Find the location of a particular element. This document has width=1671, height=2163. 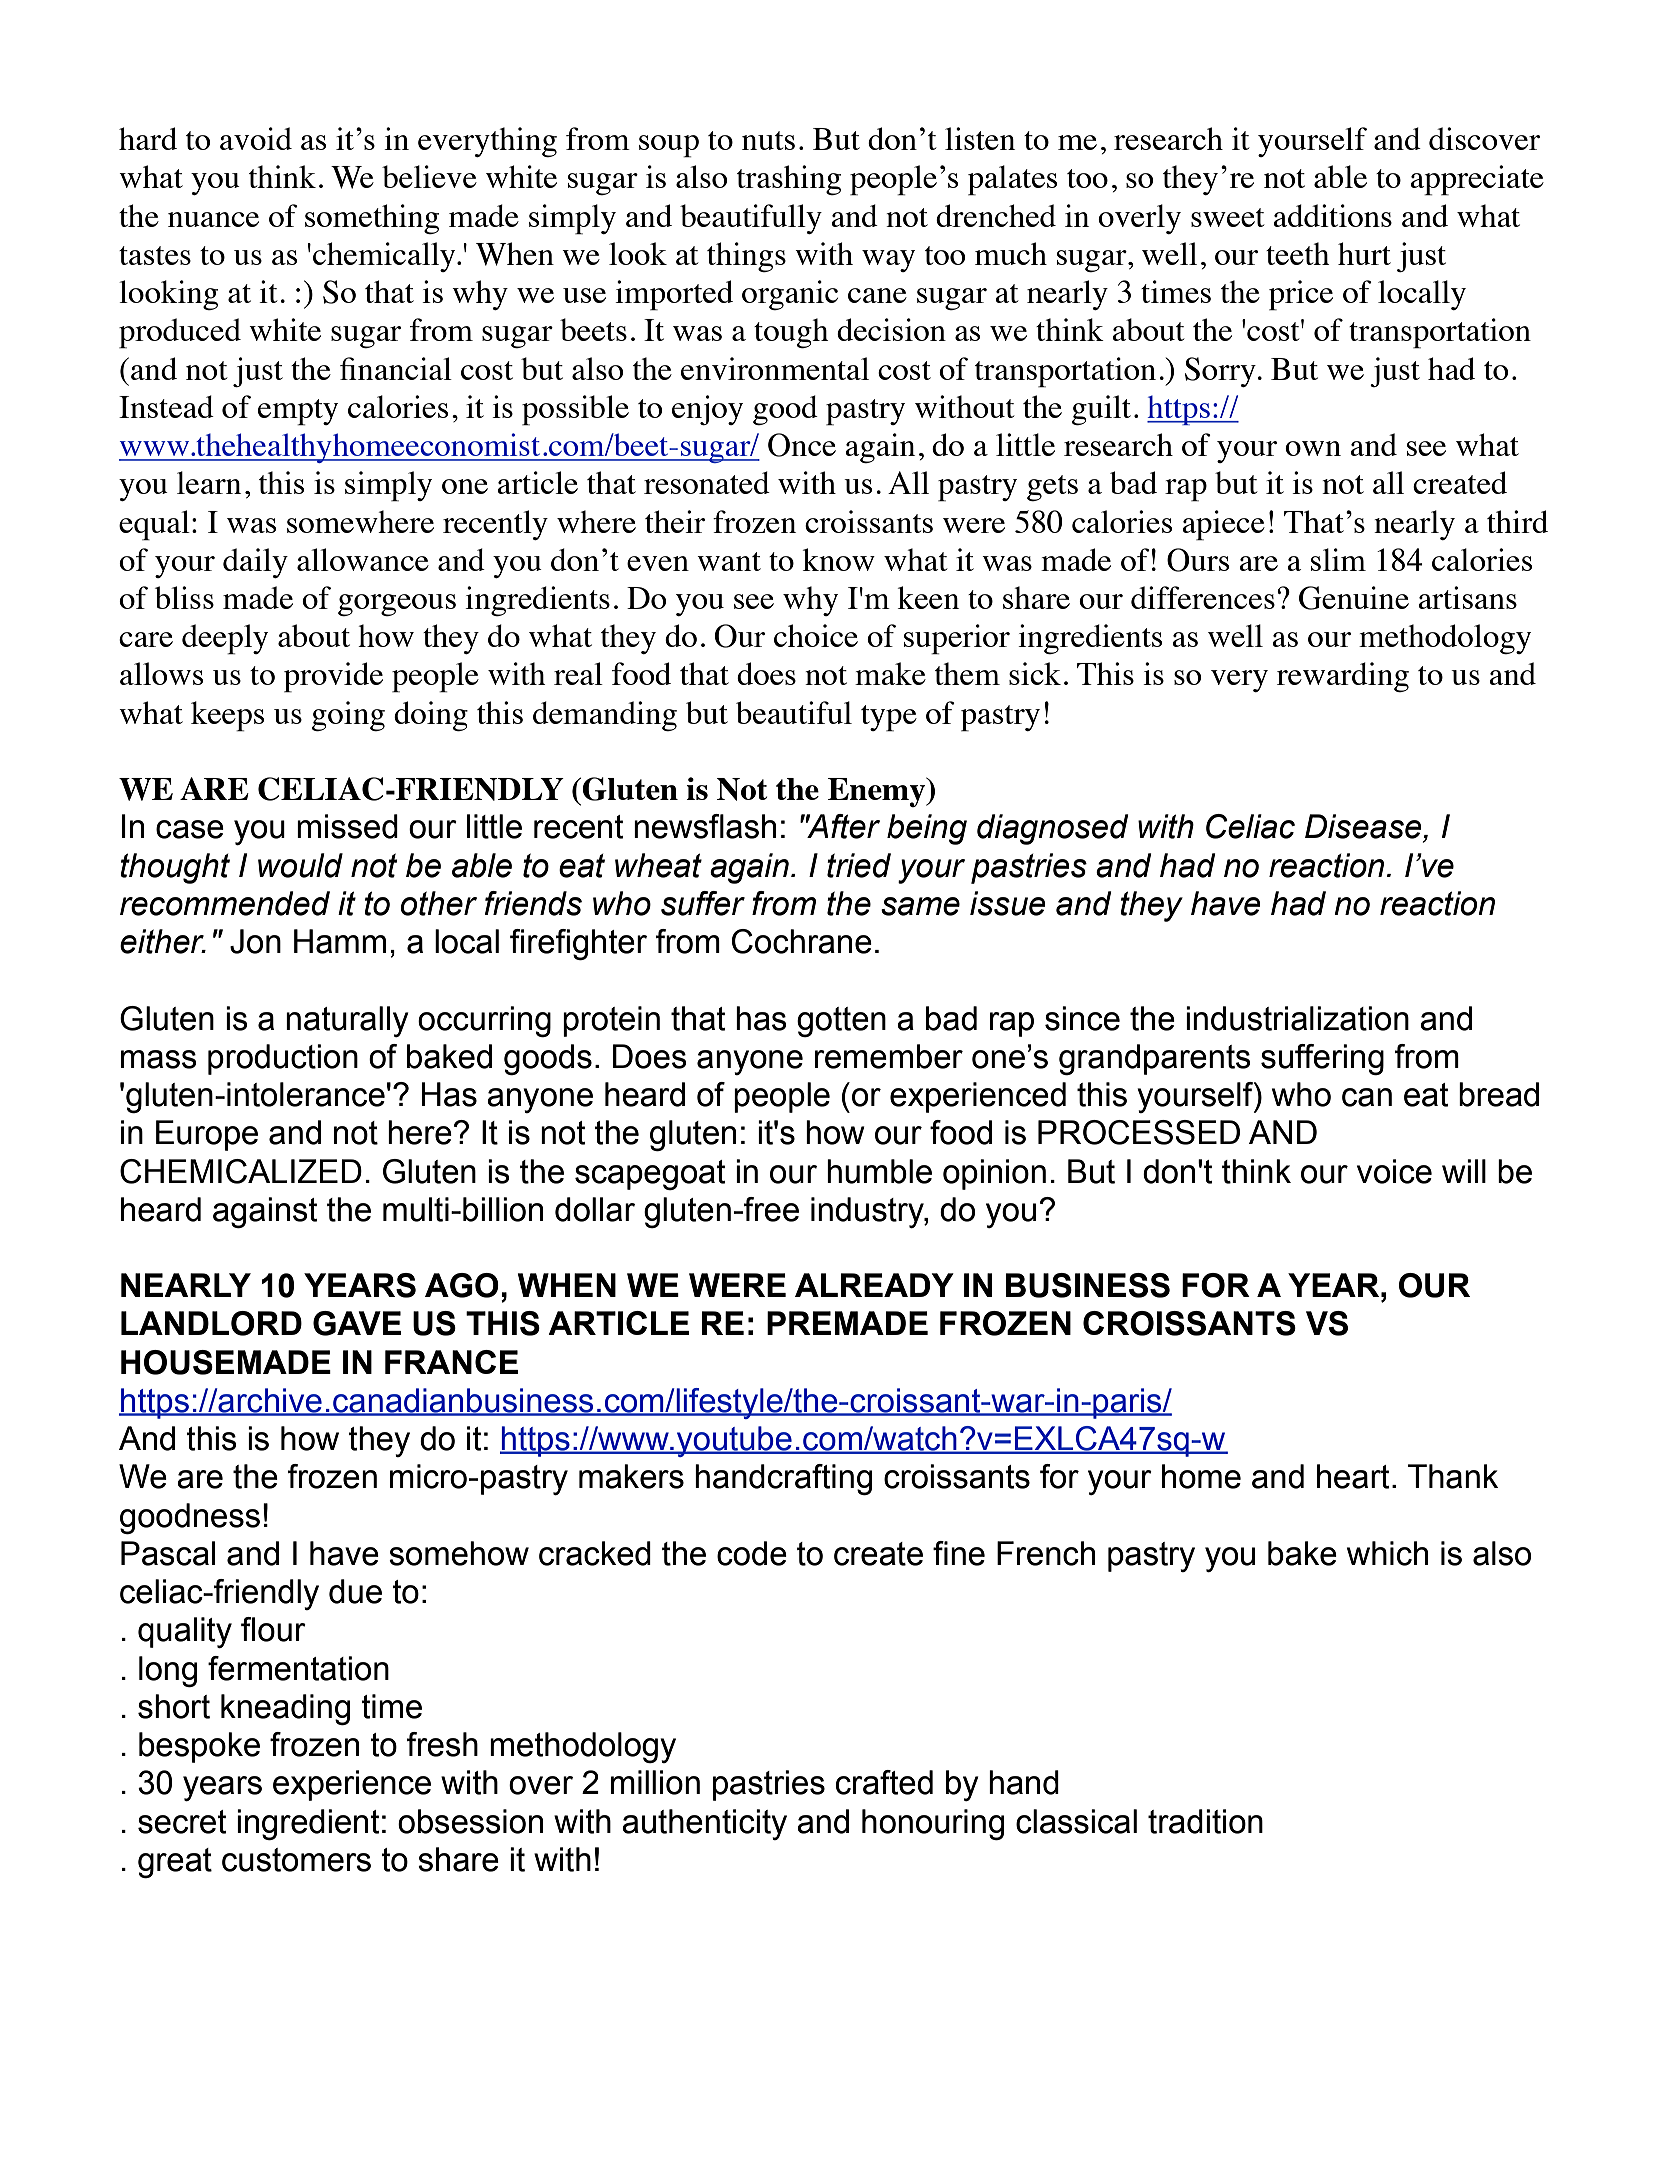

crafted is located at coordinates (884, 1782).
